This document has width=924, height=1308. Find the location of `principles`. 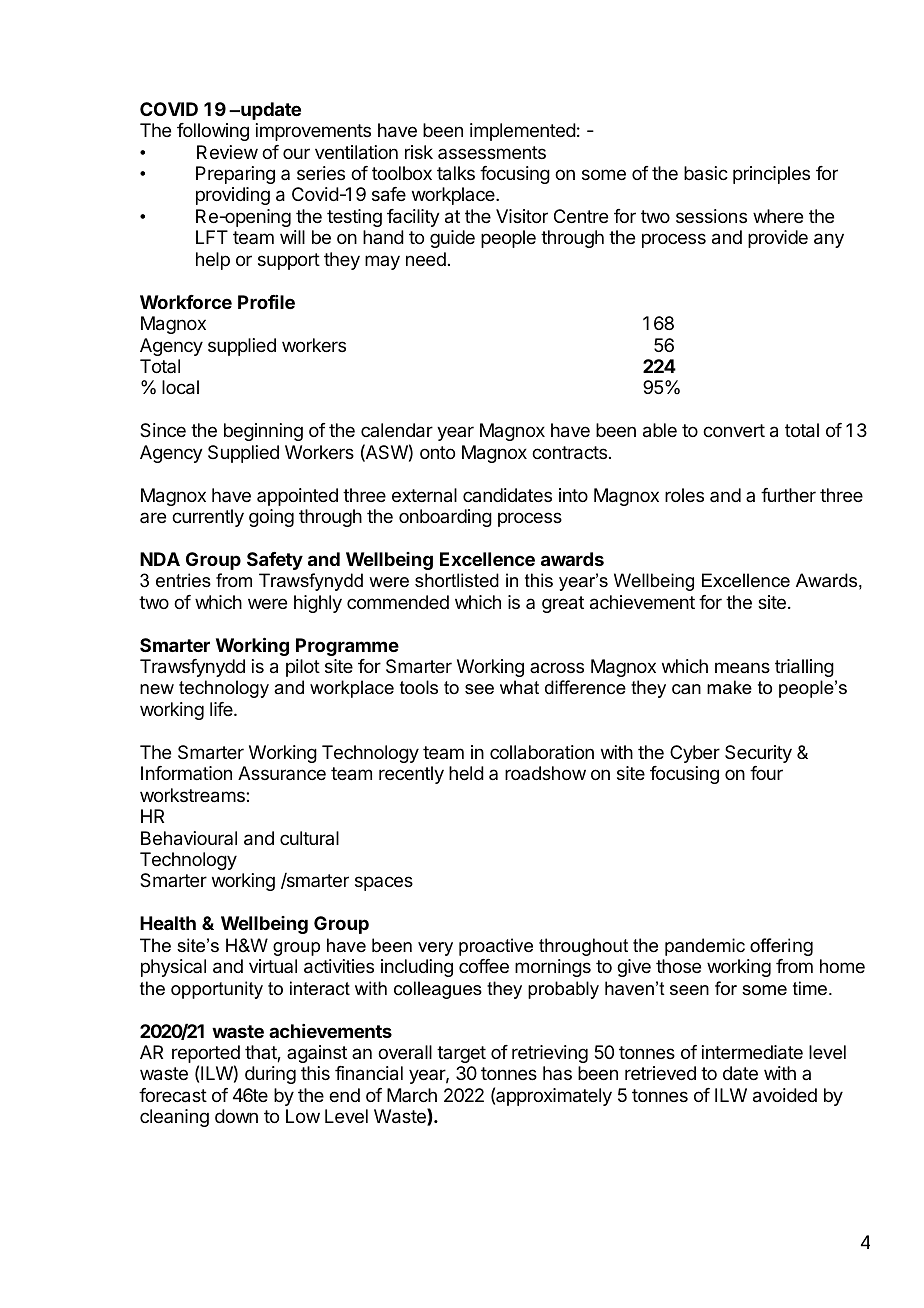

principles is located at coordinates (771, 175).
